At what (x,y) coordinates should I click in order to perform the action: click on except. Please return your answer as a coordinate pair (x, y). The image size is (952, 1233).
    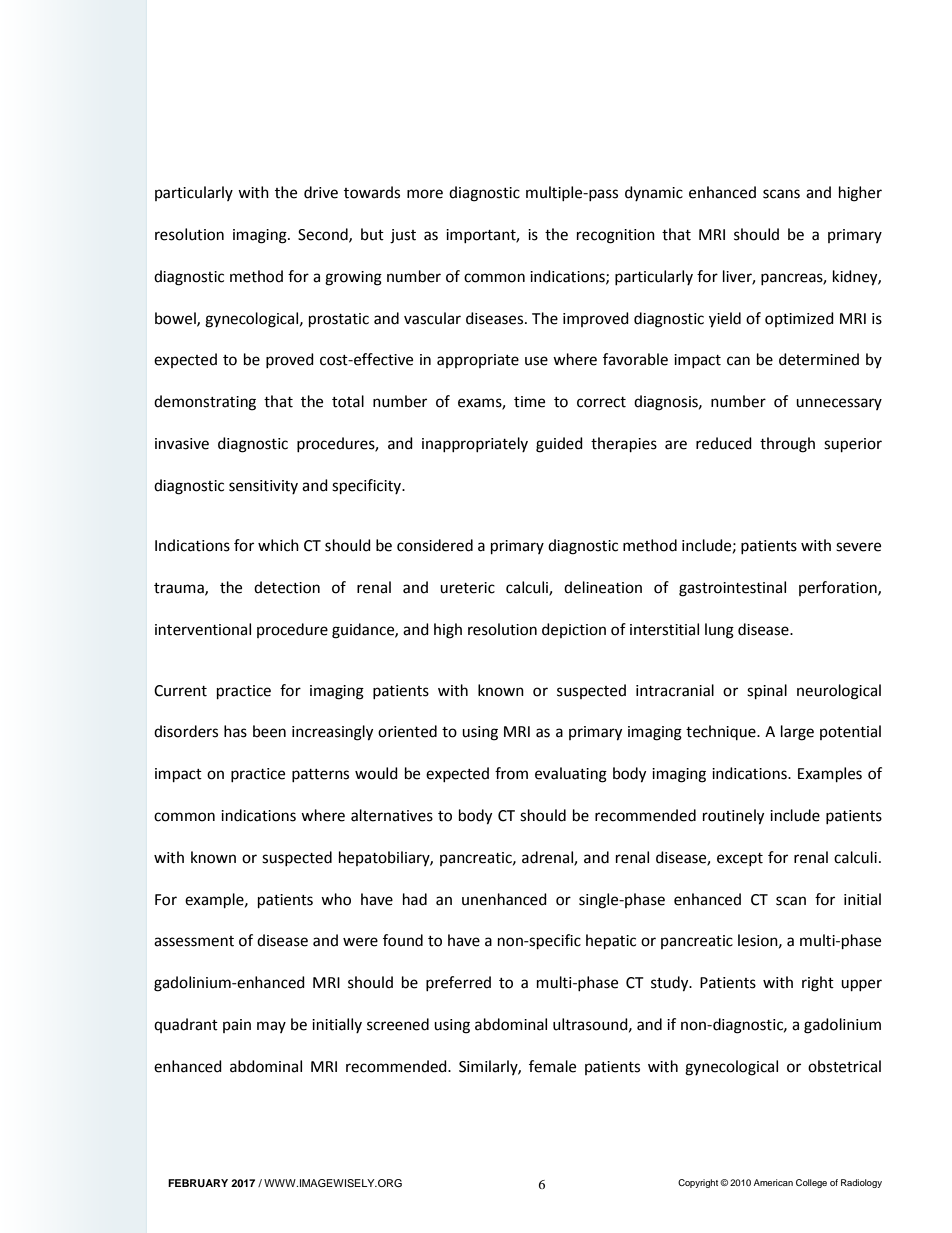
    Looking at the image, I should click on (740, 859).
